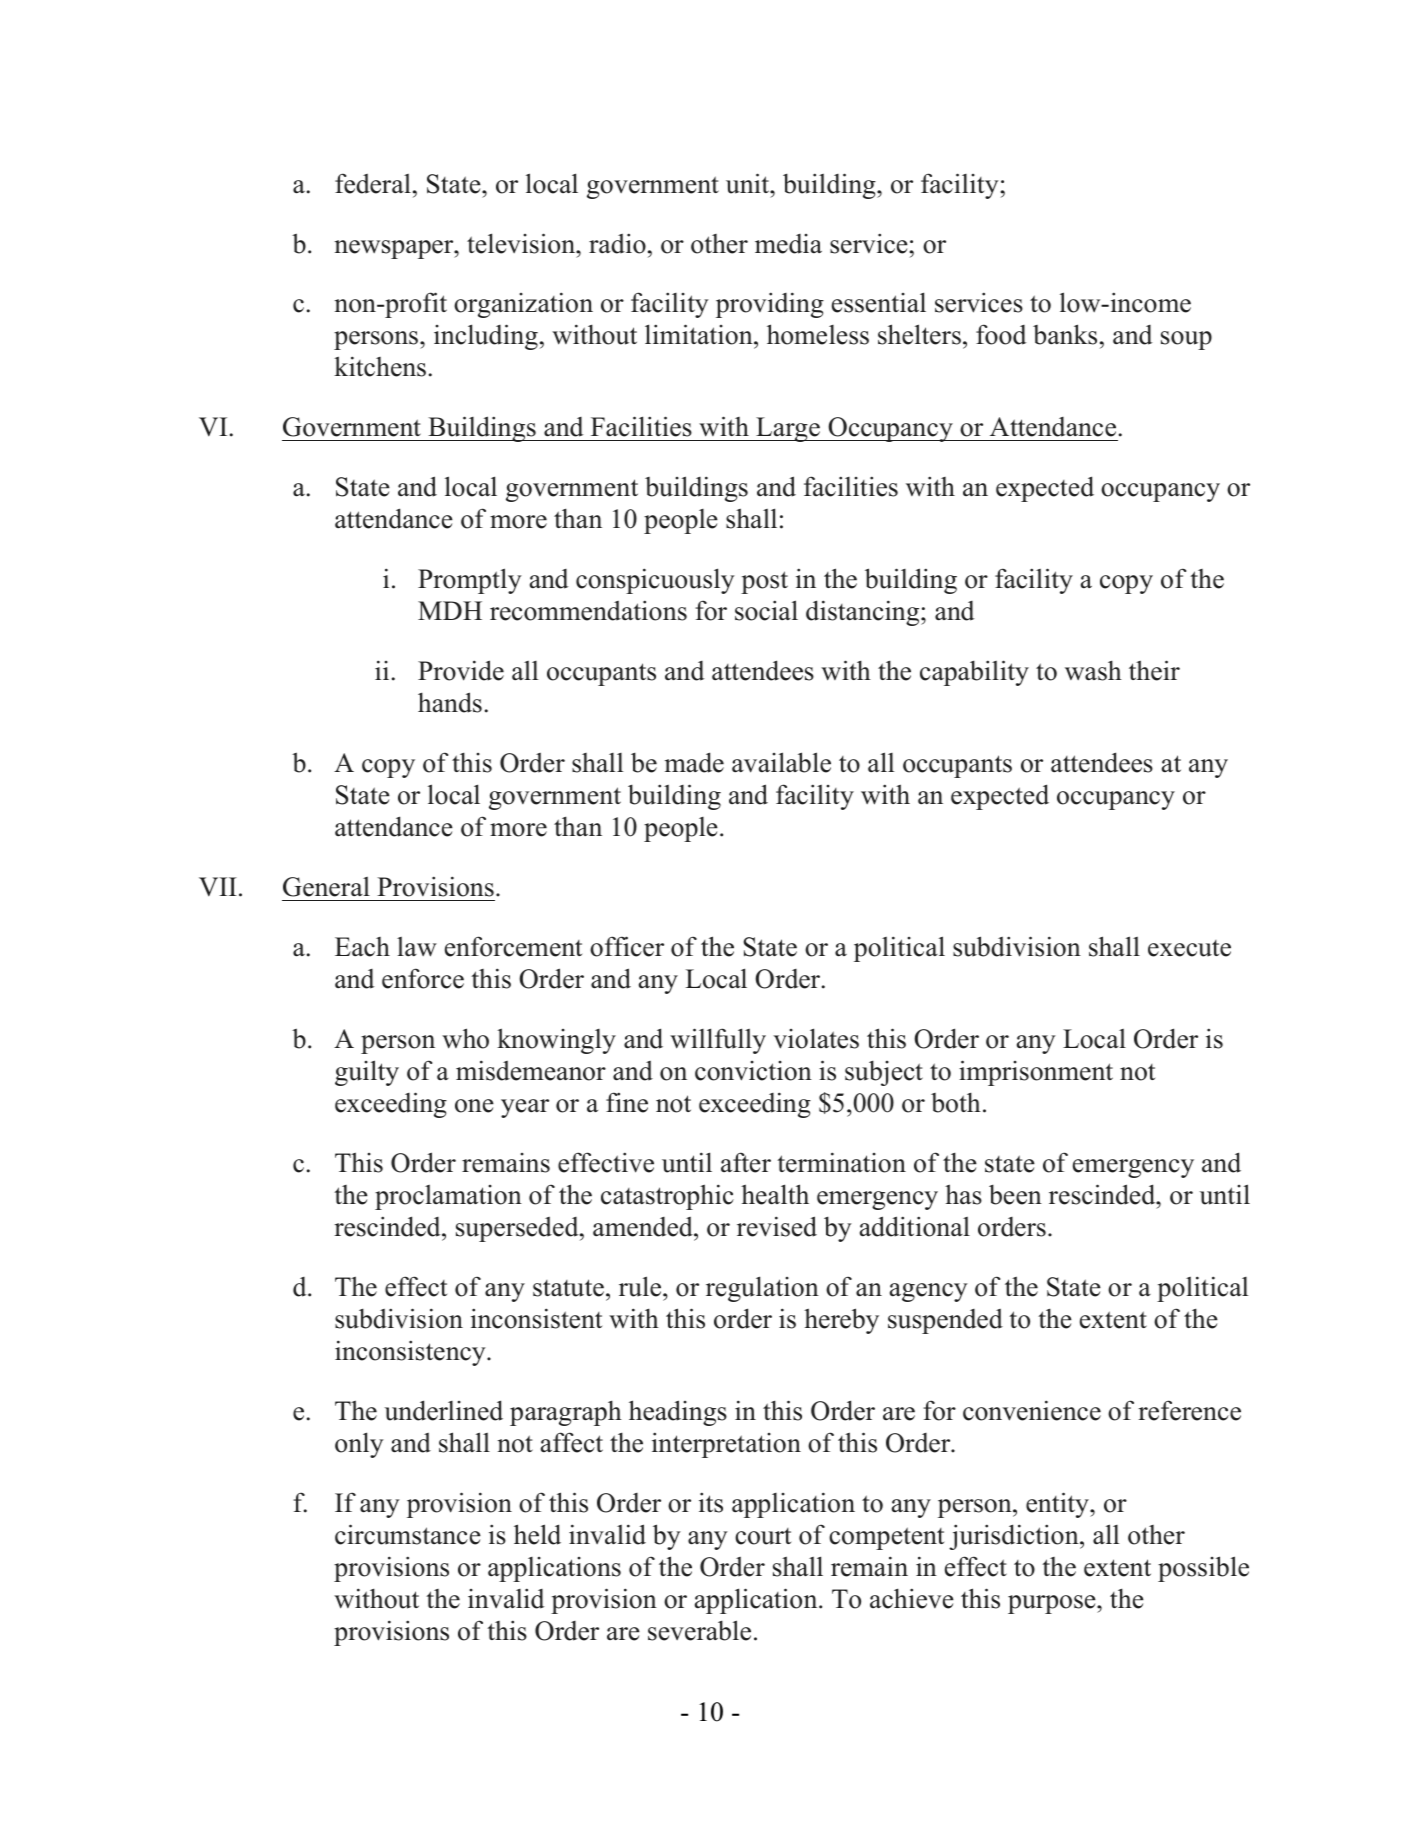  I want to click on guilty, so click(367, 1073).
